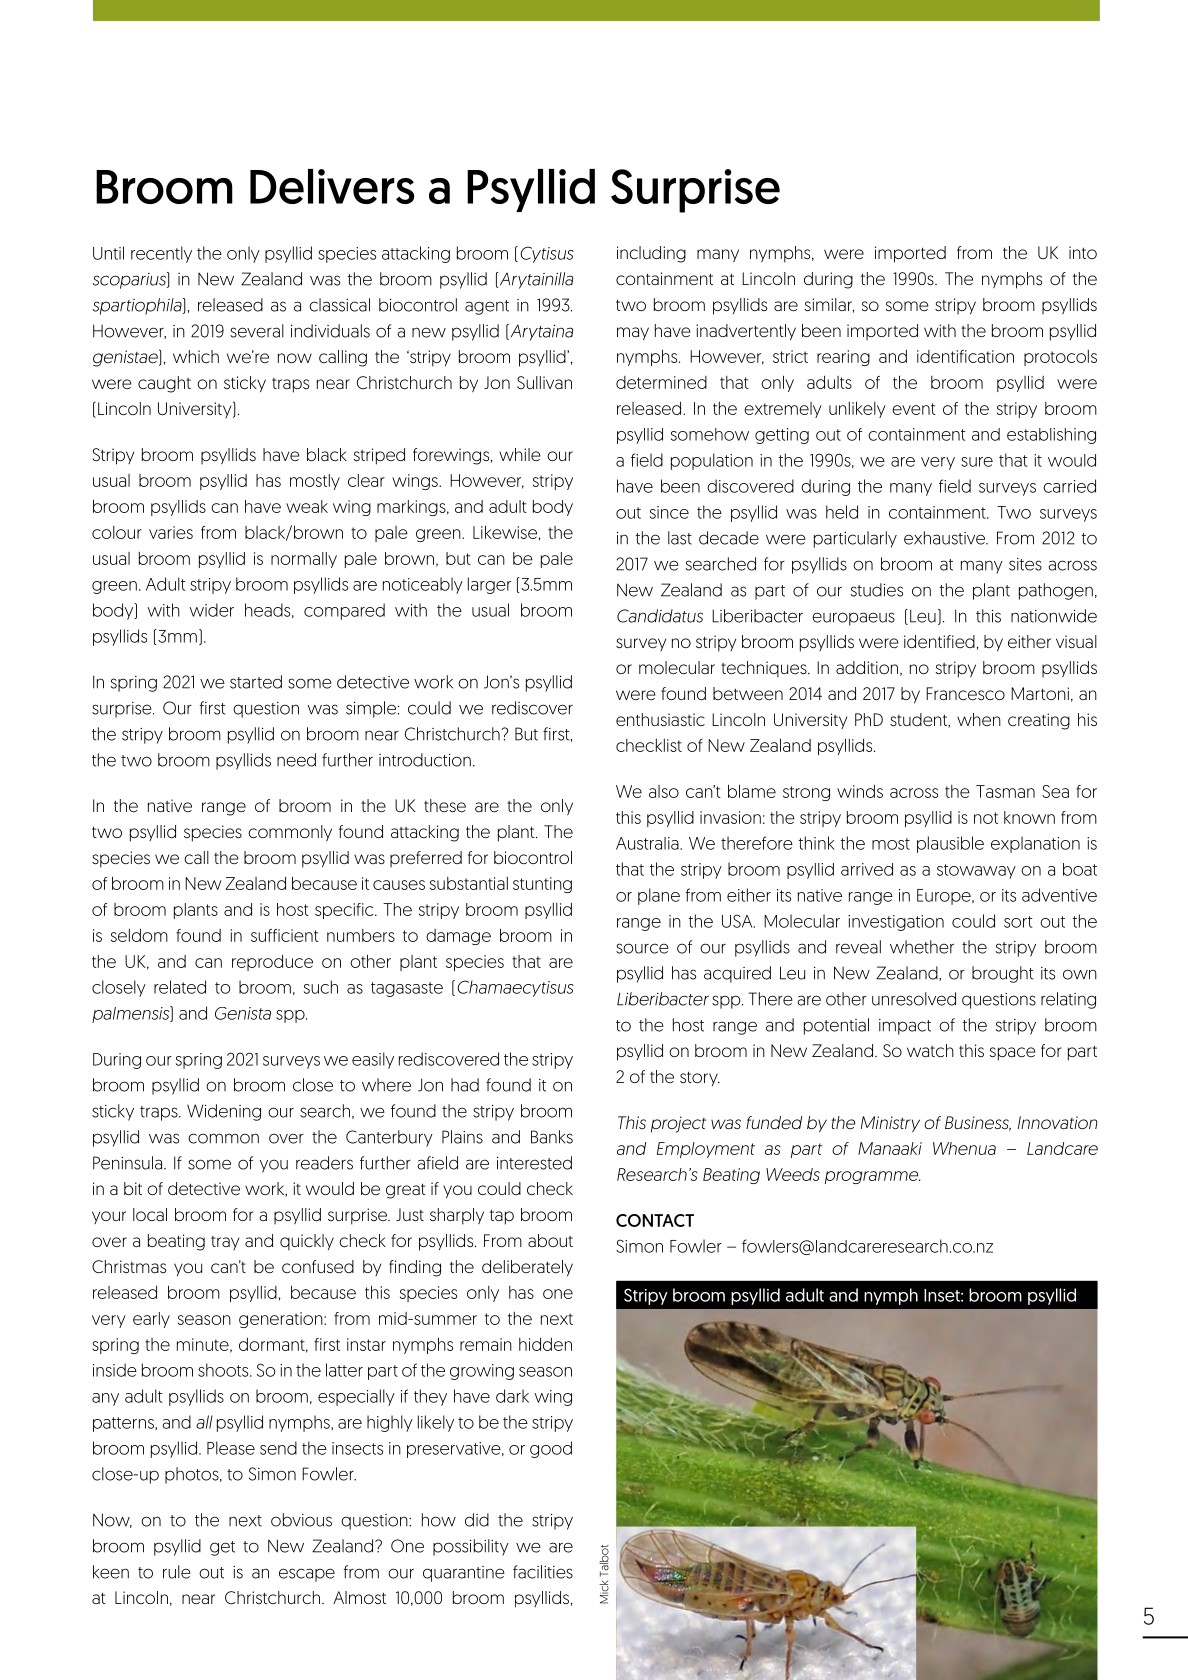  I want to click on related, so click(180, 987).
